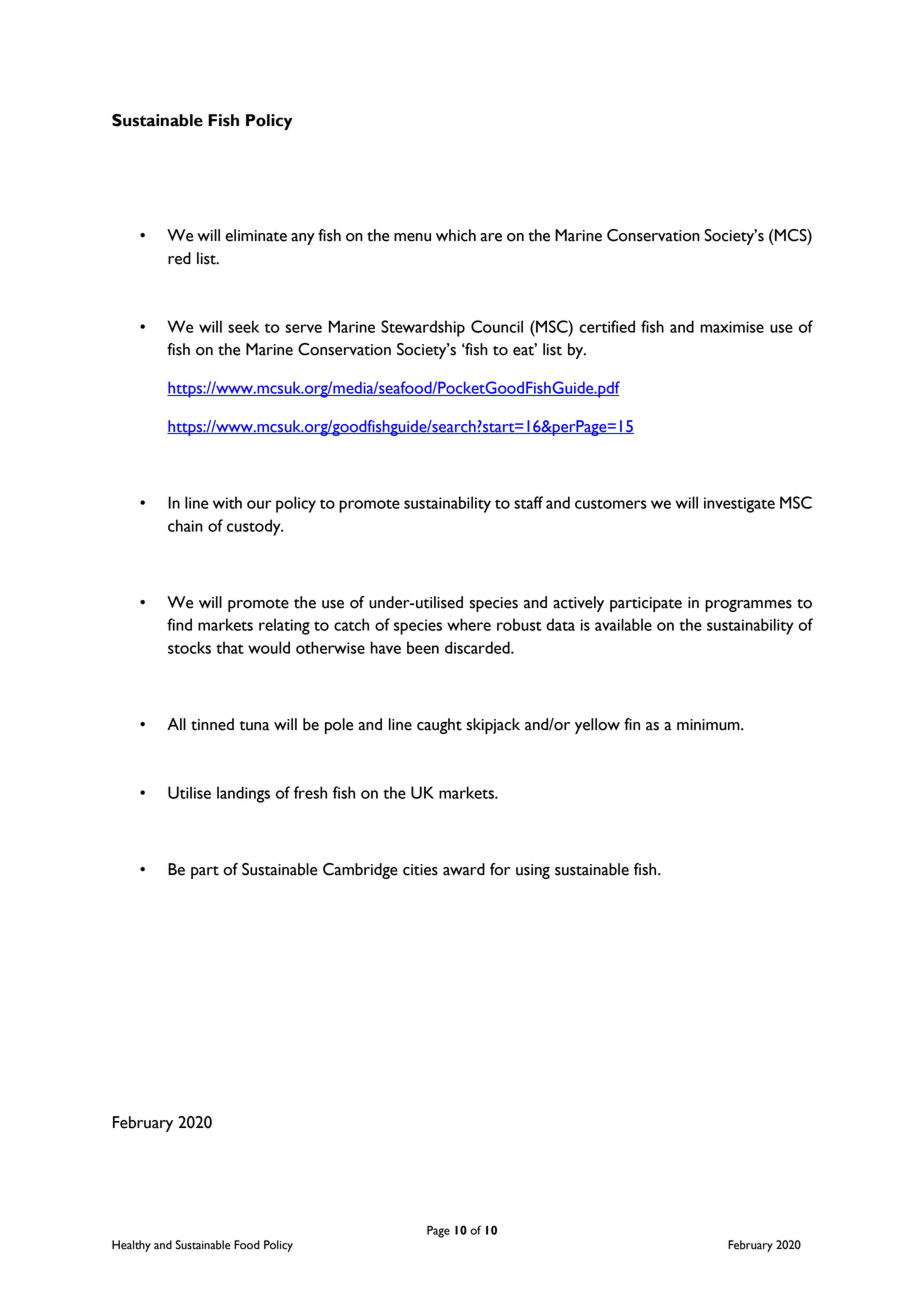 This document has width=924, height=1308. I want to click on cities, so click(420, 870).
